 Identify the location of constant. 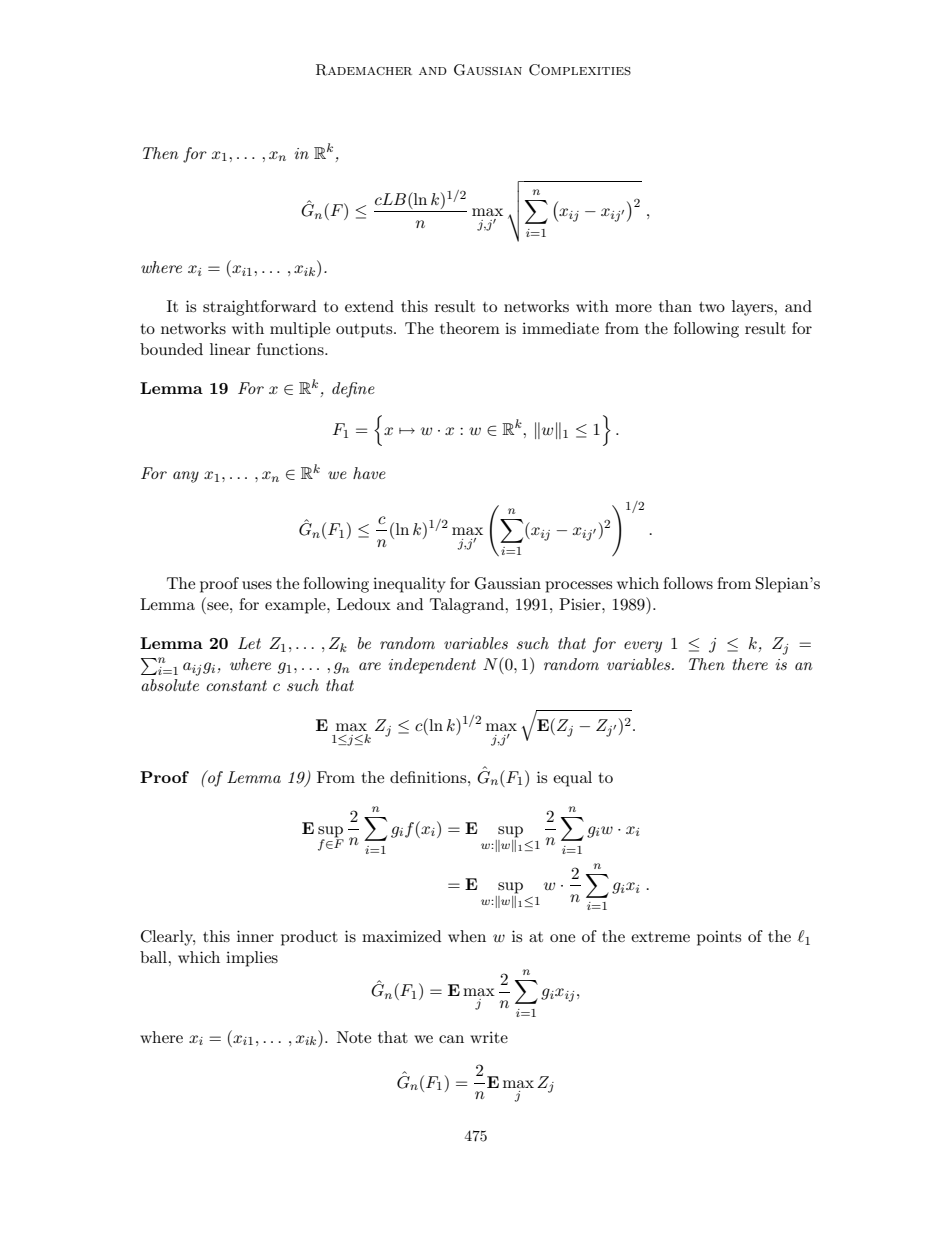
(236, 685).
